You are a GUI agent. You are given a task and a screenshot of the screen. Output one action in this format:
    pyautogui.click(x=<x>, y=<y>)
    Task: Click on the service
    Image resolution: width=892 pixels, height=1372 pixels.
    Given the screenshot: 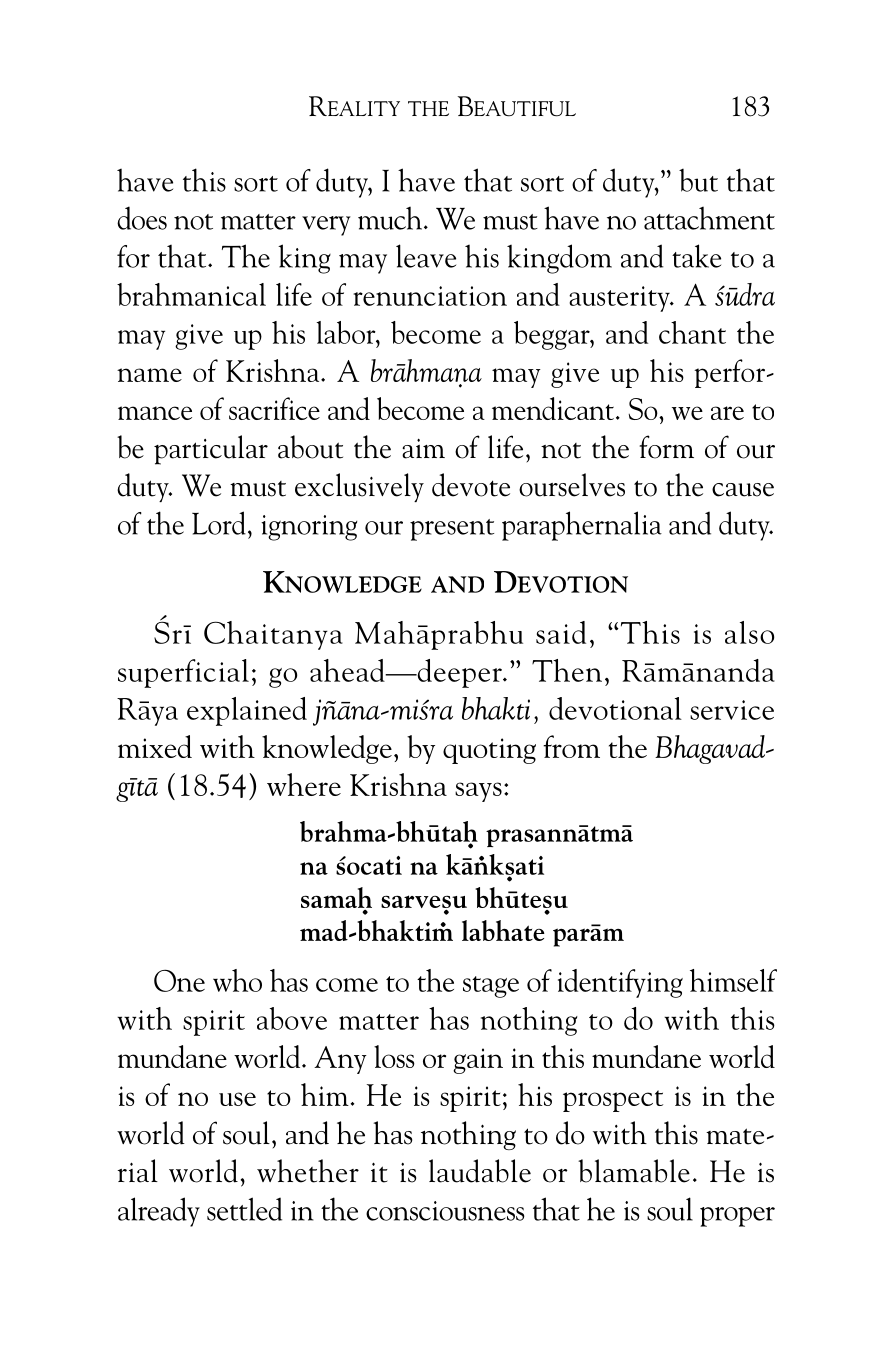 What is the action you would take?
    pyautogui.click(x=732, y=710)
